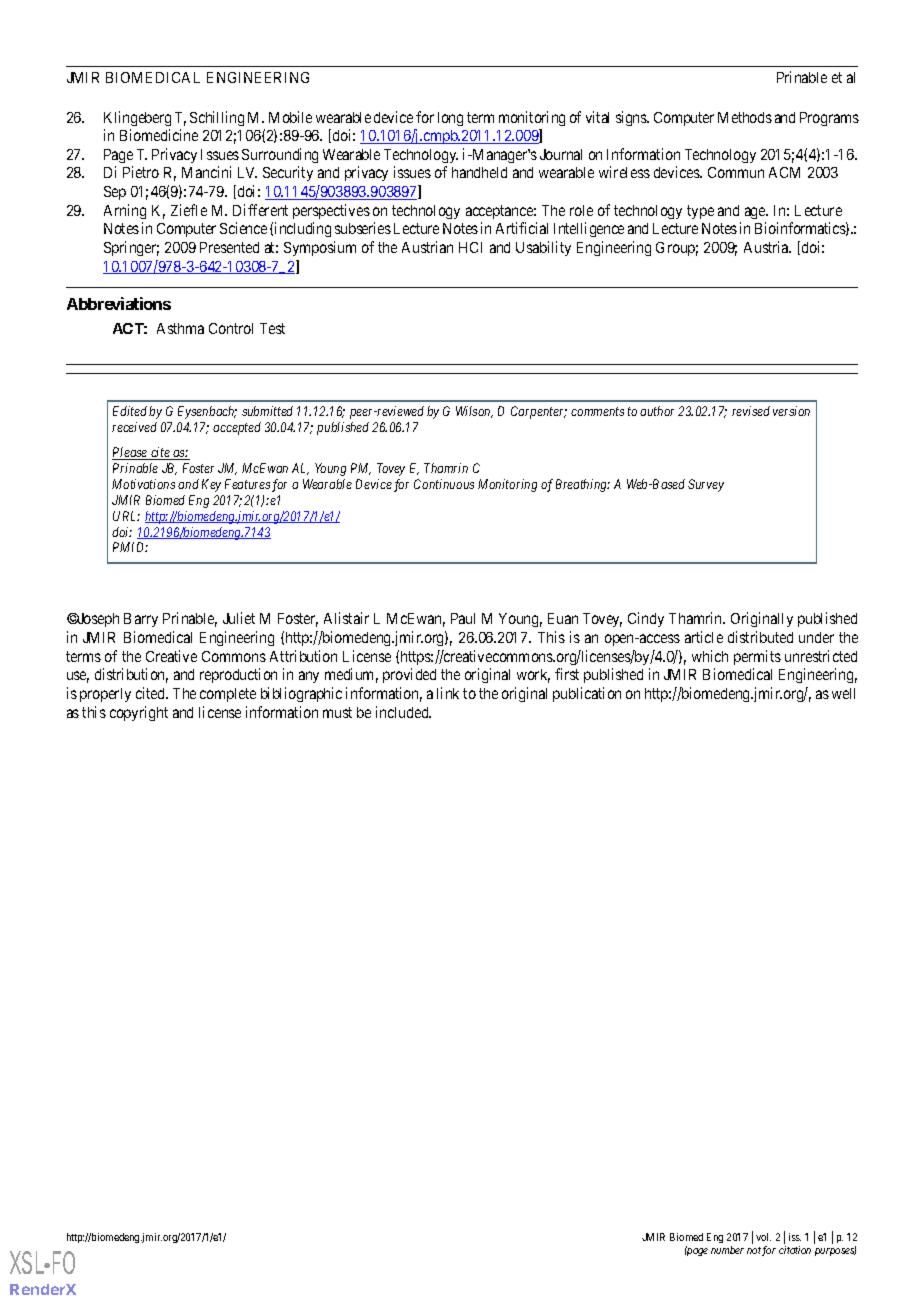  Describe the element at coordinates (763, 1237) in the screenshot. I see `vol` at that location.
